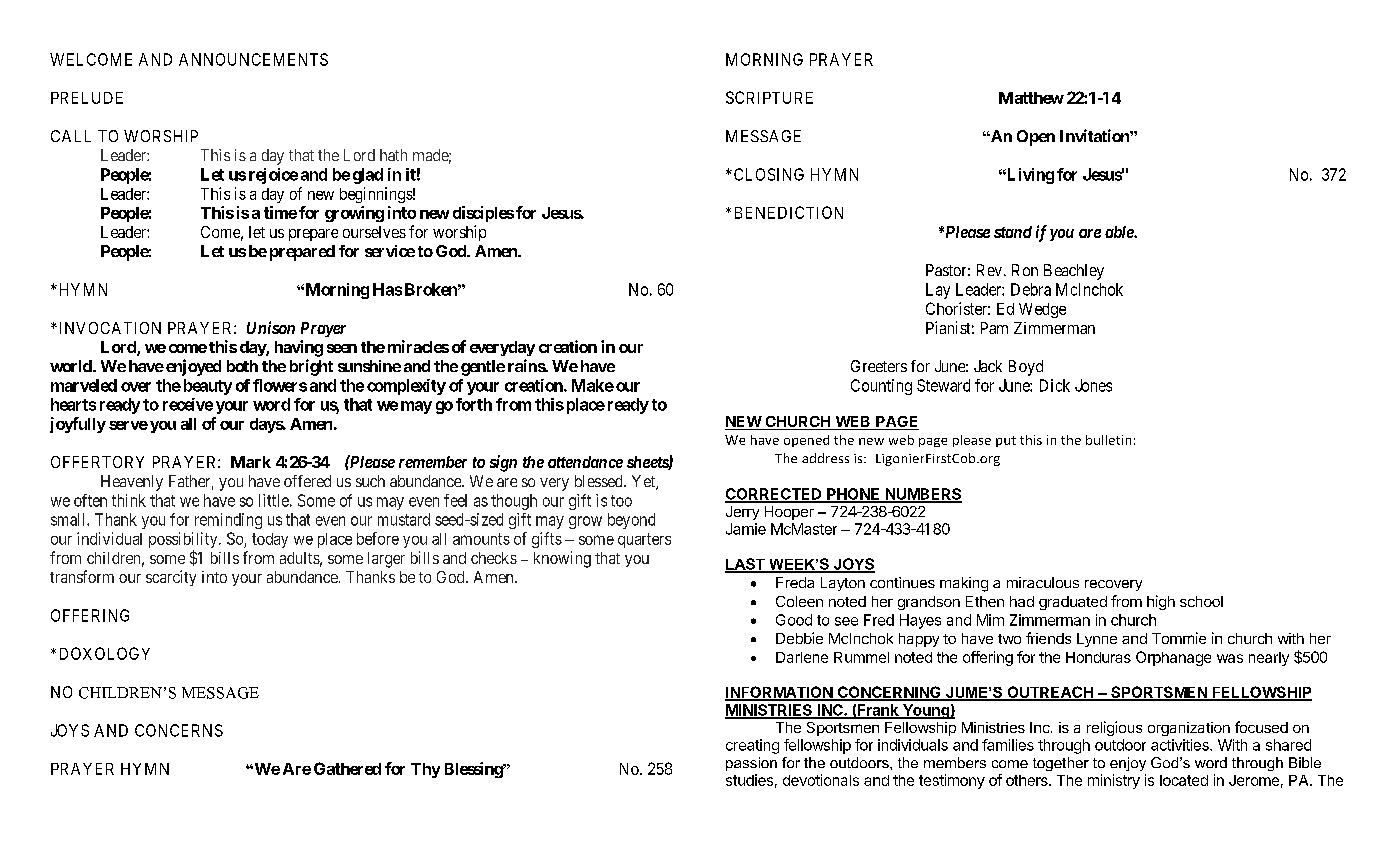 The width and height of the screenshot is (1400, 850). What do you see at coordinates (1031, 98) in the screenshot?
I see `Matthew` at bounding box center [1031, 98].
